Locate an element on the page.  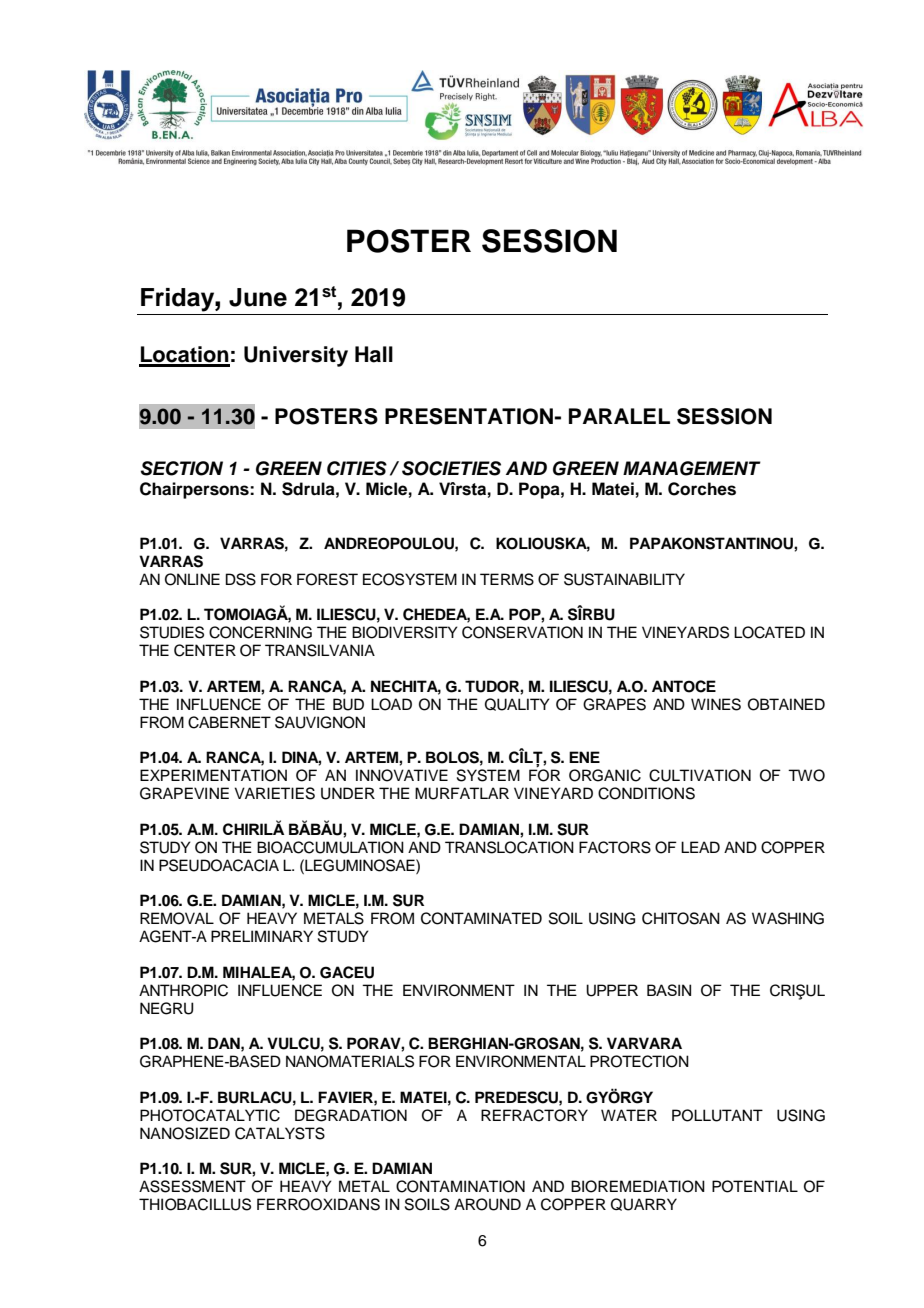
Hall is located at coordinates (374, 354).
